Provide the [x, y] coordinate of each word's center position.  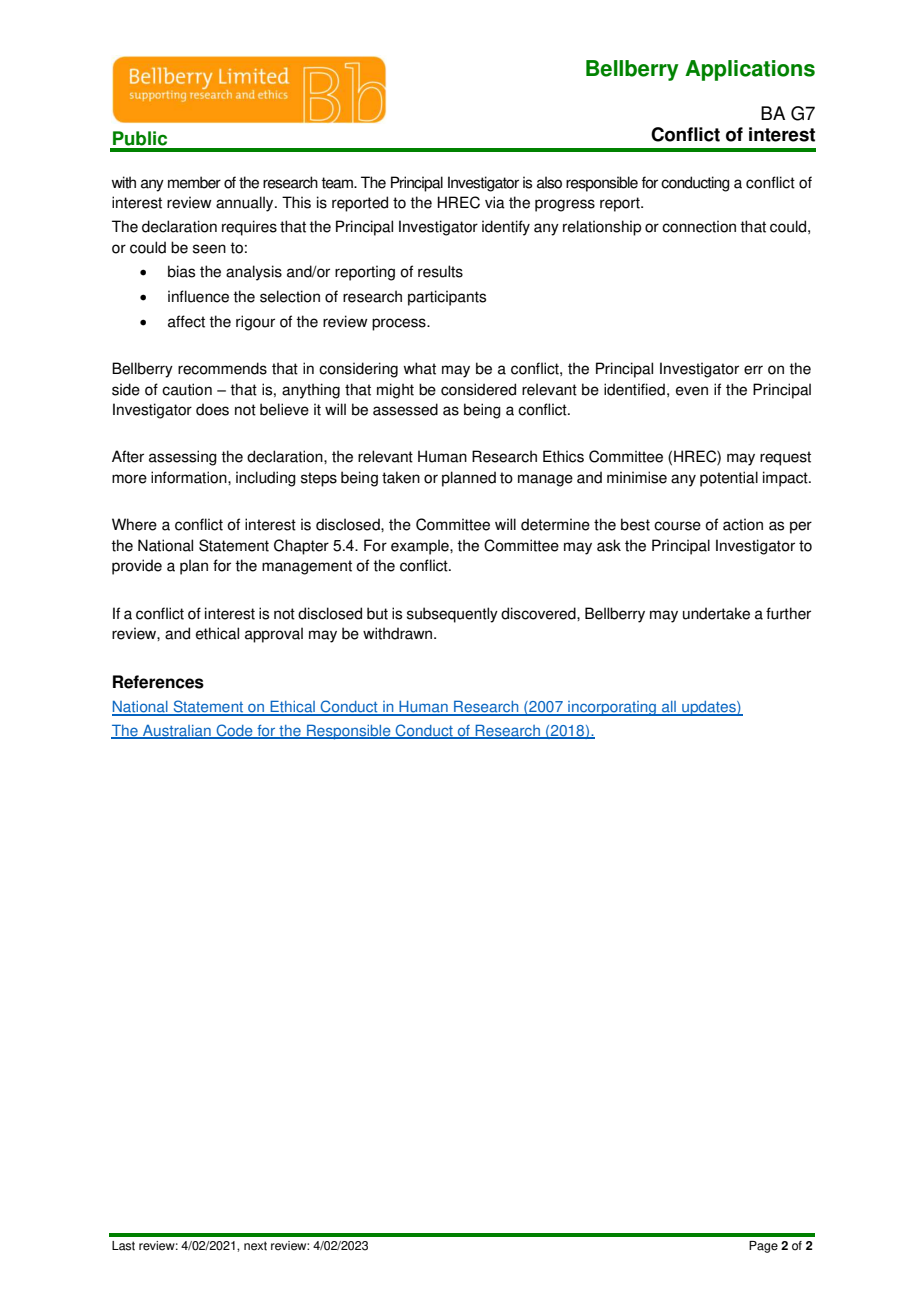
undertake [716, 613]
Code [234, 731]
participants [447, 298]
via [495, 202]
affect [186, 321]
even [692, 391]
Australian [176, 732]
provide [137, 567]
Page [763, 1247]
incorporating [612, 708]
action [743, 524]
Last [123, 1246]
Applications [750, 70]
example [421, 547]
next [255, 1246]
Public [140, 138]
